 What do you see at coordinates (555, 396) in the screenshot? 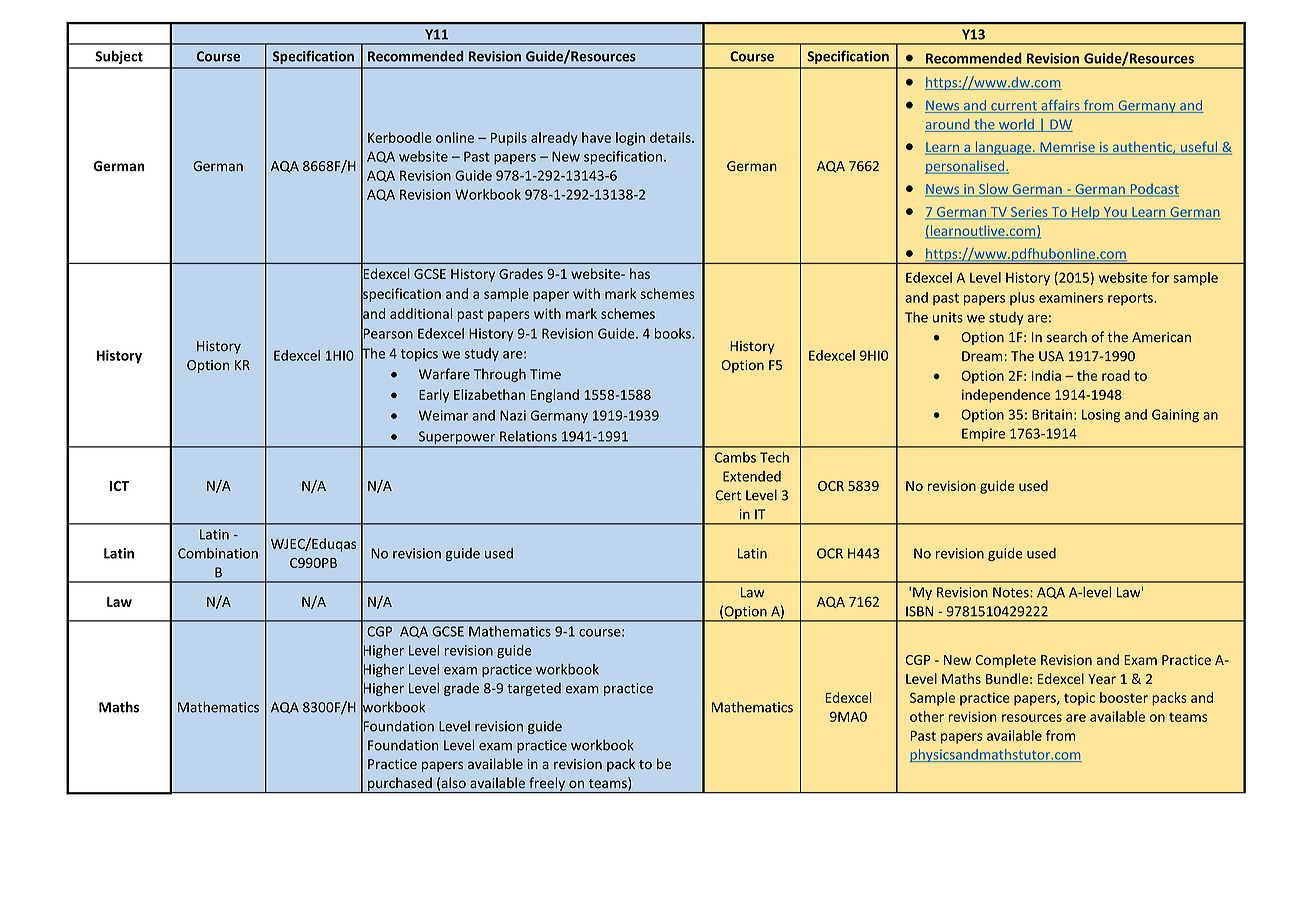
I see `England` at bounding box center [555, 396].
